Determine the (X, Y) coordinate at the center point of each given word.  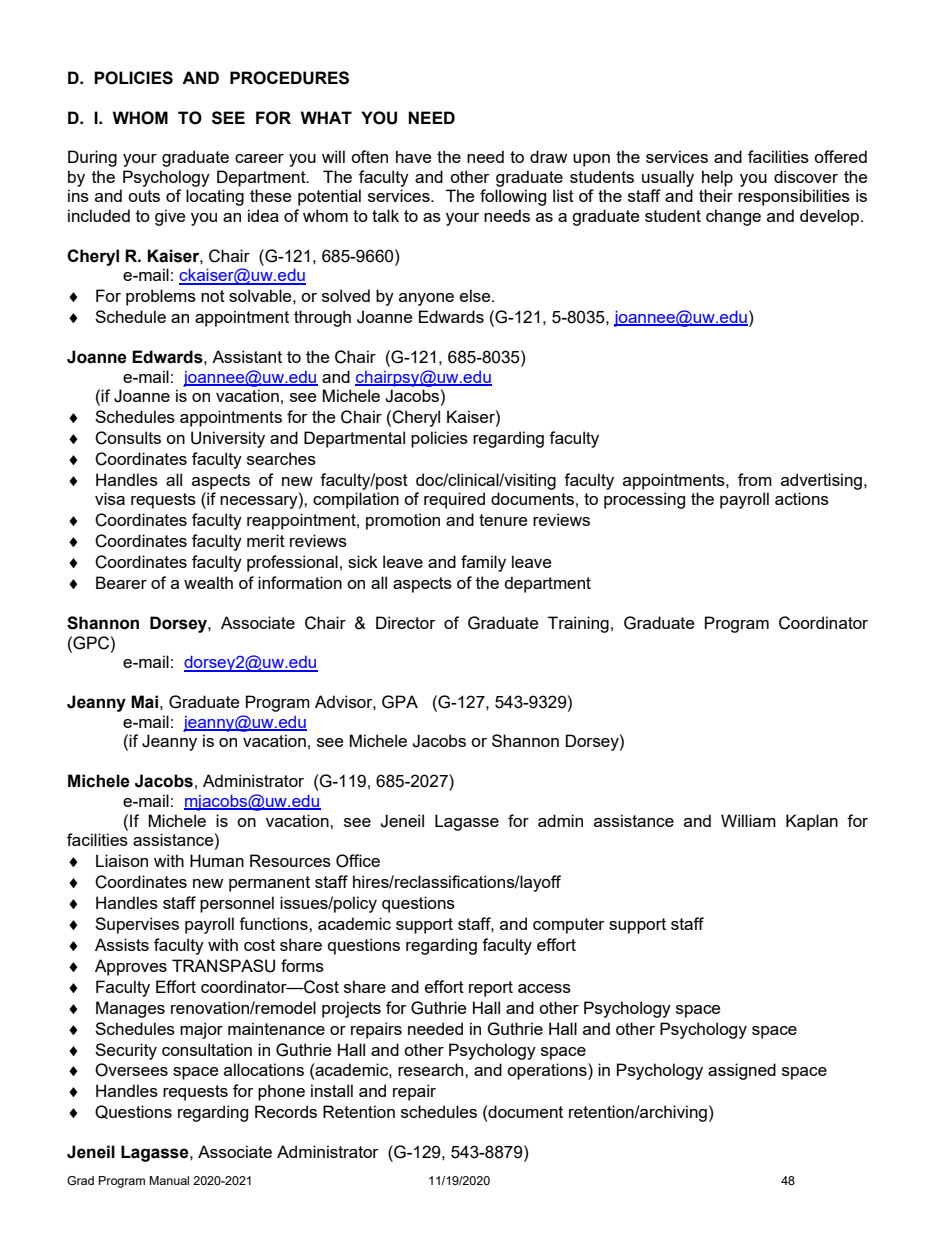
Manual (169, 1180)
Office (358, 861)
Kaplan (812, 822)
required (454, 500)
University (228, 439)
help (717, 178)
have (413, 156)
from (755, 479)
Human (217, 860)
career (259, 158)
